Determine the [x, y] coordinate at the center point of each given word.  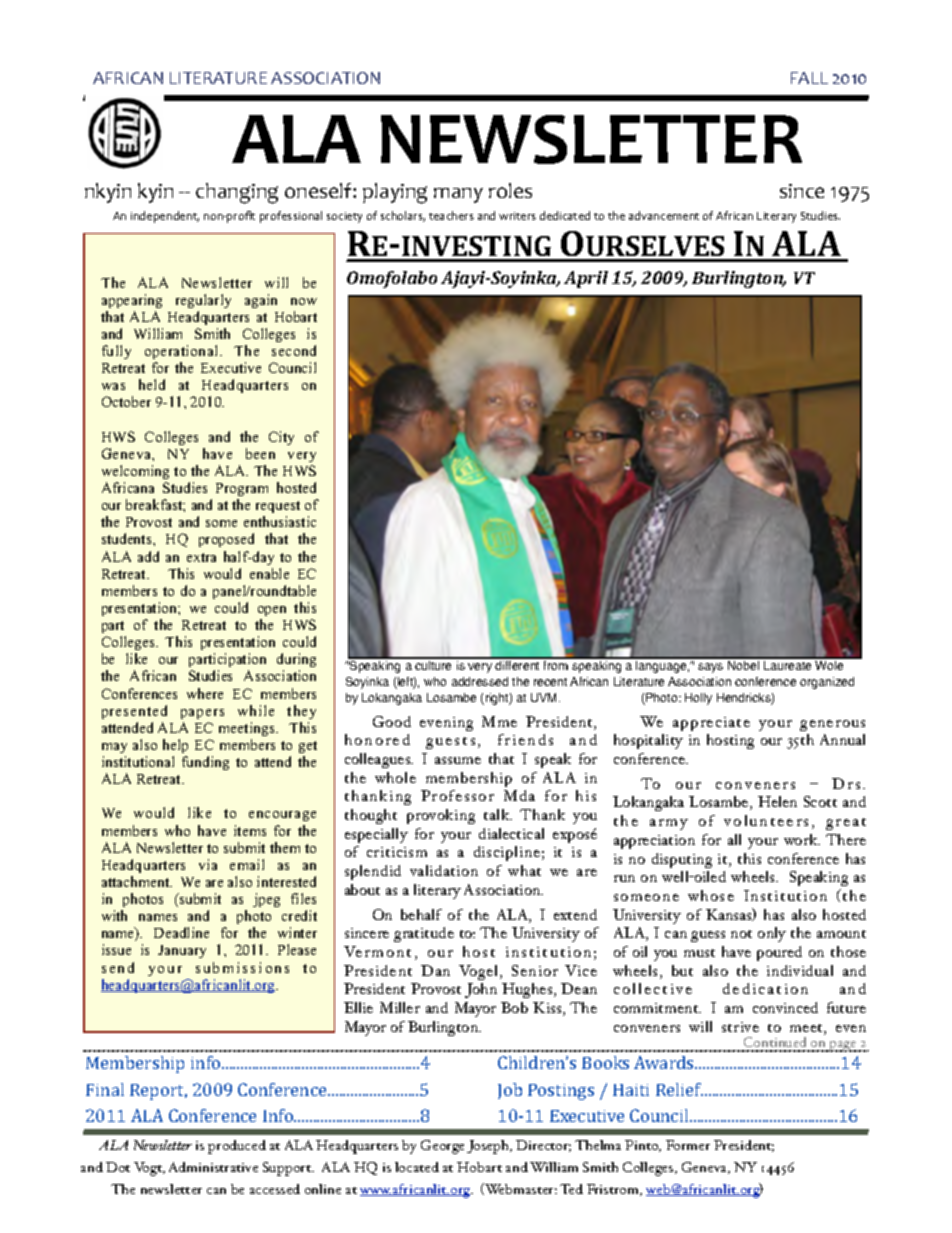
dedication [765, 988]
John [481, 990]
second [294, 350]
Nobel [743, 665]
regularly [203, 301]
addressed [480, 681]
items [250, 830]
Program [242, 489]
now [304, 301]
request [278, 507]
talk [498, 814]
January [182, 951]
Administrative [213, 1167]
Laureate [787, 665]
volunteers [766, 820]
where [205, 693]
